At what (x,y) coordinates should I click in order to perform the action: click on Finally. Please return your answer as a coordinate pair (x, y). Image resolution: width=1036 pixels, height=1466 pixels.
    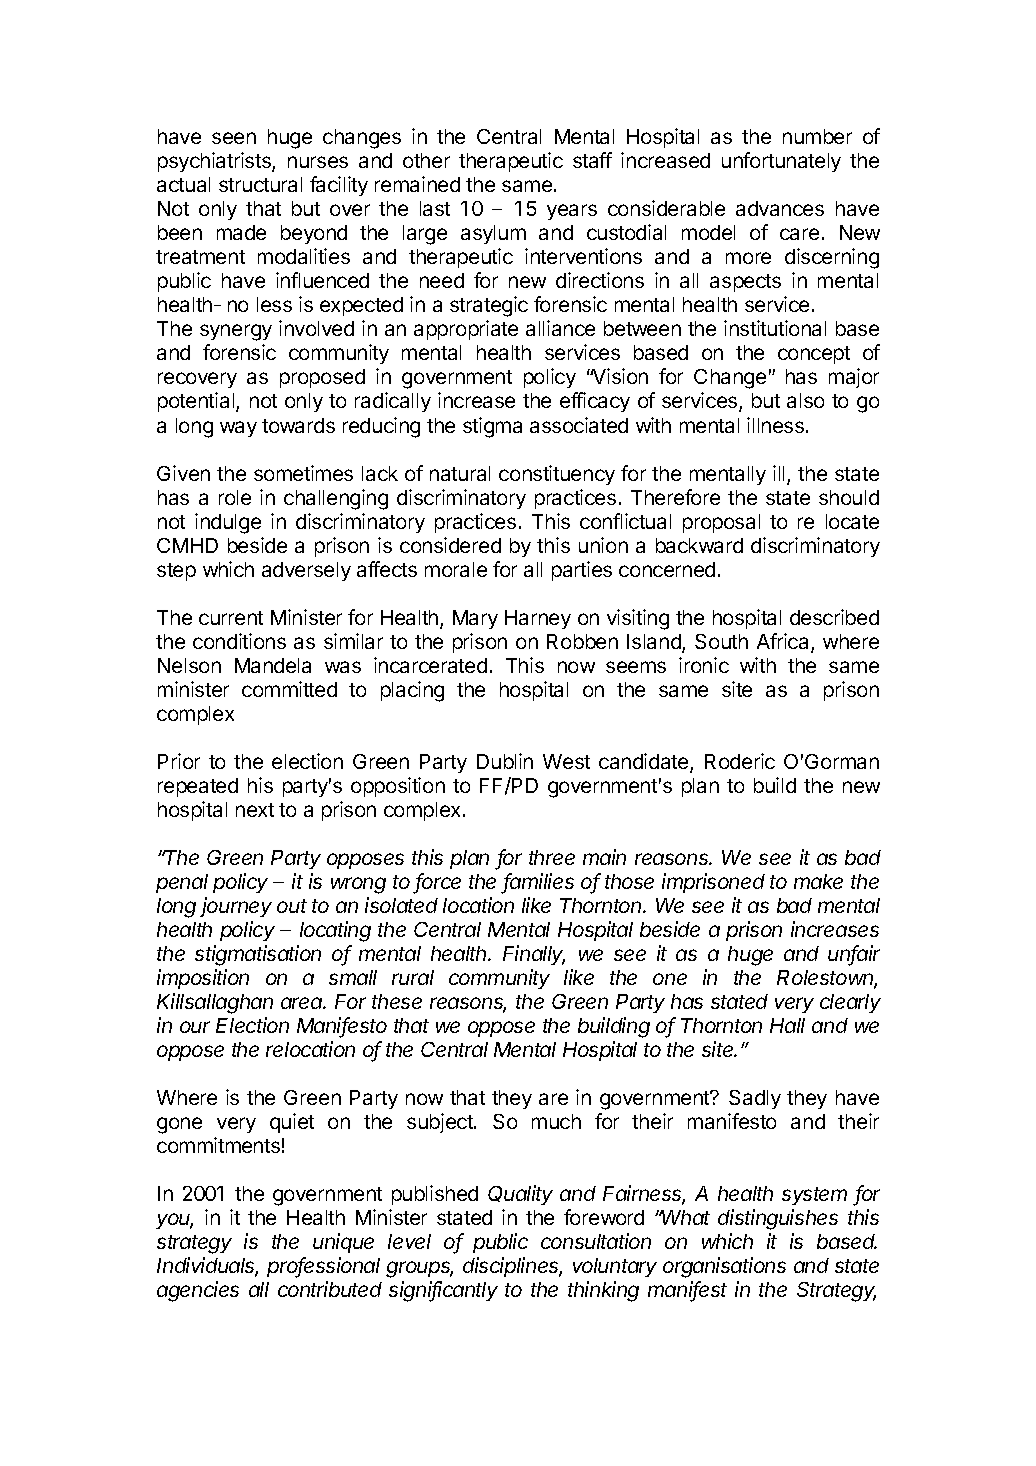
    Looking at the image, I should click on (534, 955).
